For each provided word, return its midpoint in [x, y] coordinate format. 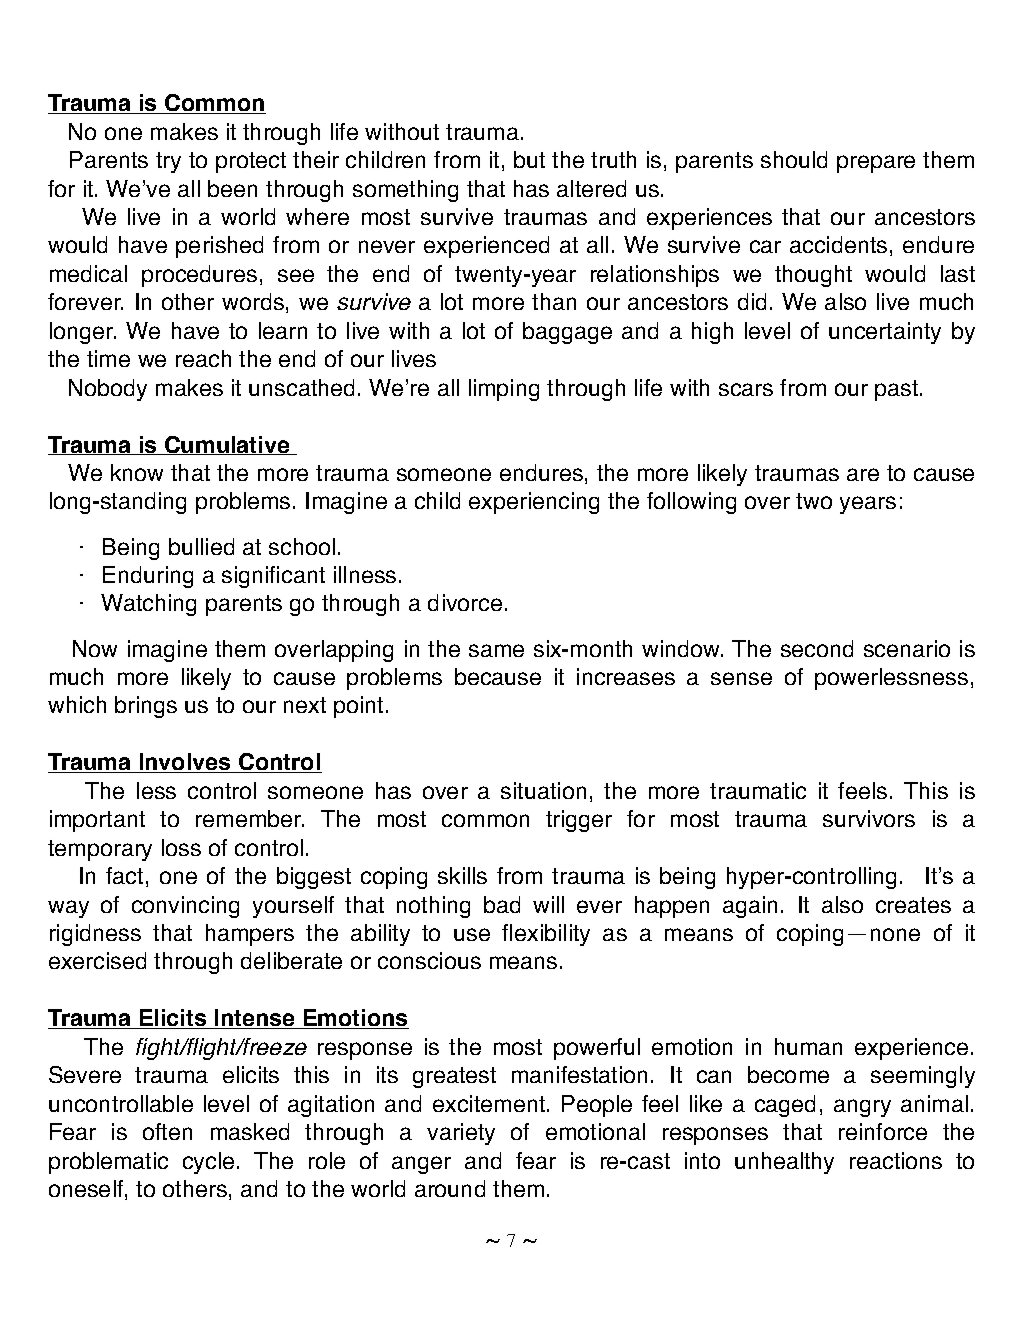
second [817, 648]
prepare [876, 164]
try [168, 162]
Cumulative [227, 445]
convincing [185, 907]
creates [913, 905]
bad [502, 904]
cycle [208, 1163]
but [529, 159]
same [496, 650]
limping [504, 390]
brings [146, 707]
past [898, 390]
